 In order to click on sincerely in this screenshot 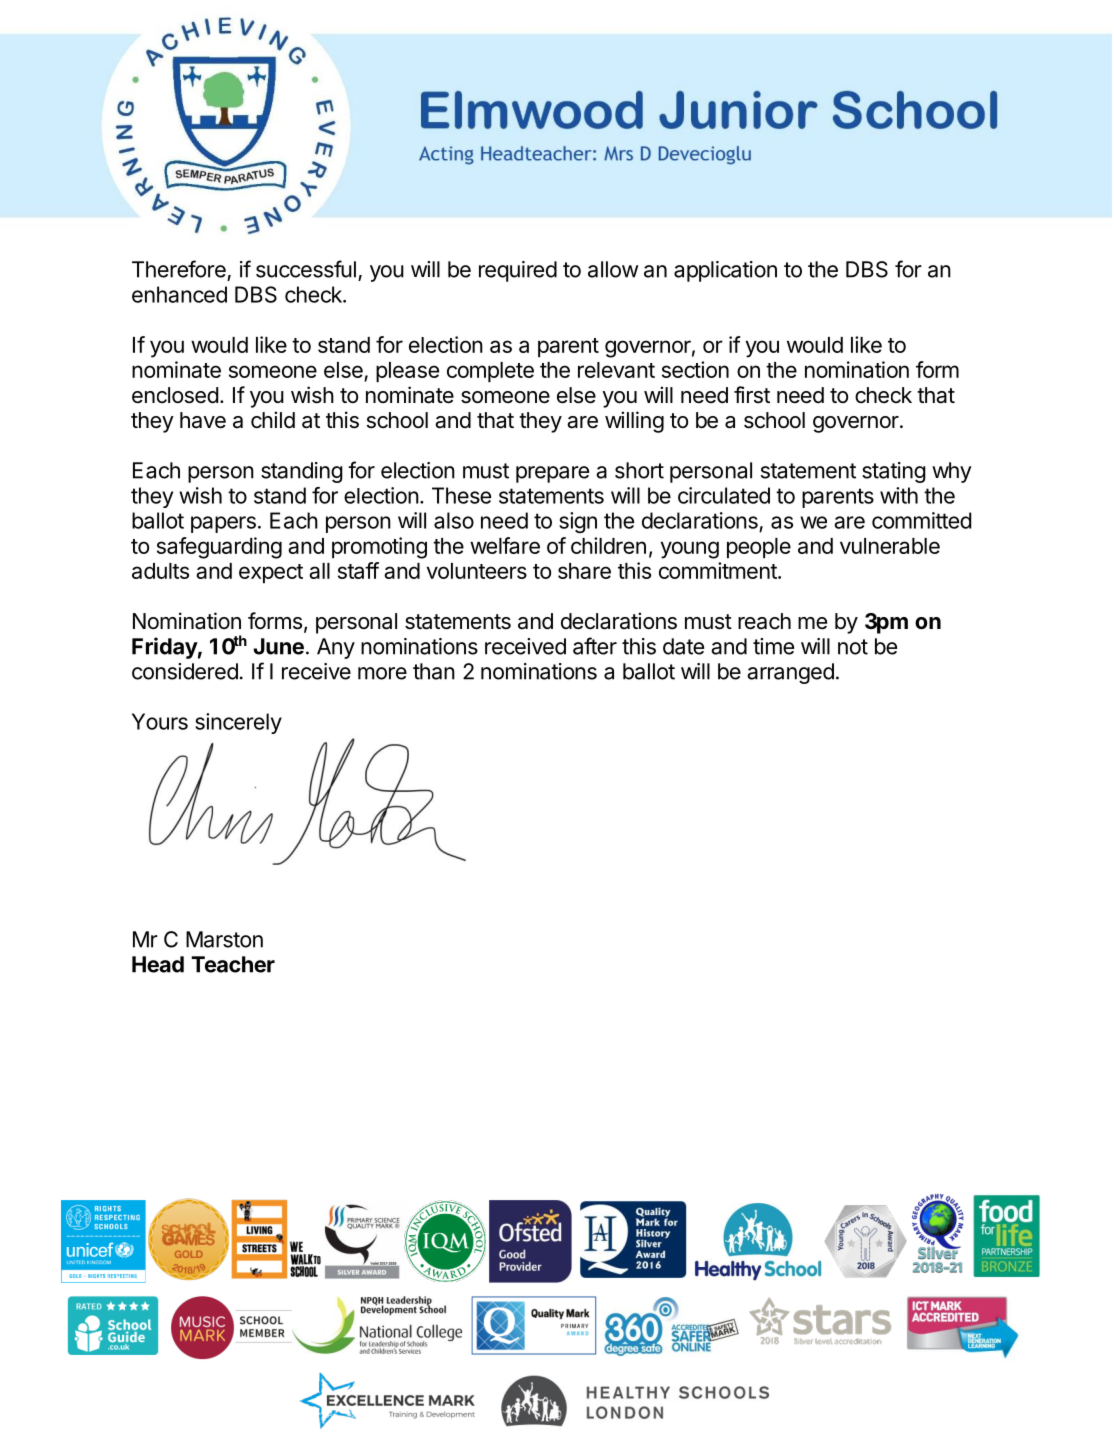, I will do `click(238, 723)`.
